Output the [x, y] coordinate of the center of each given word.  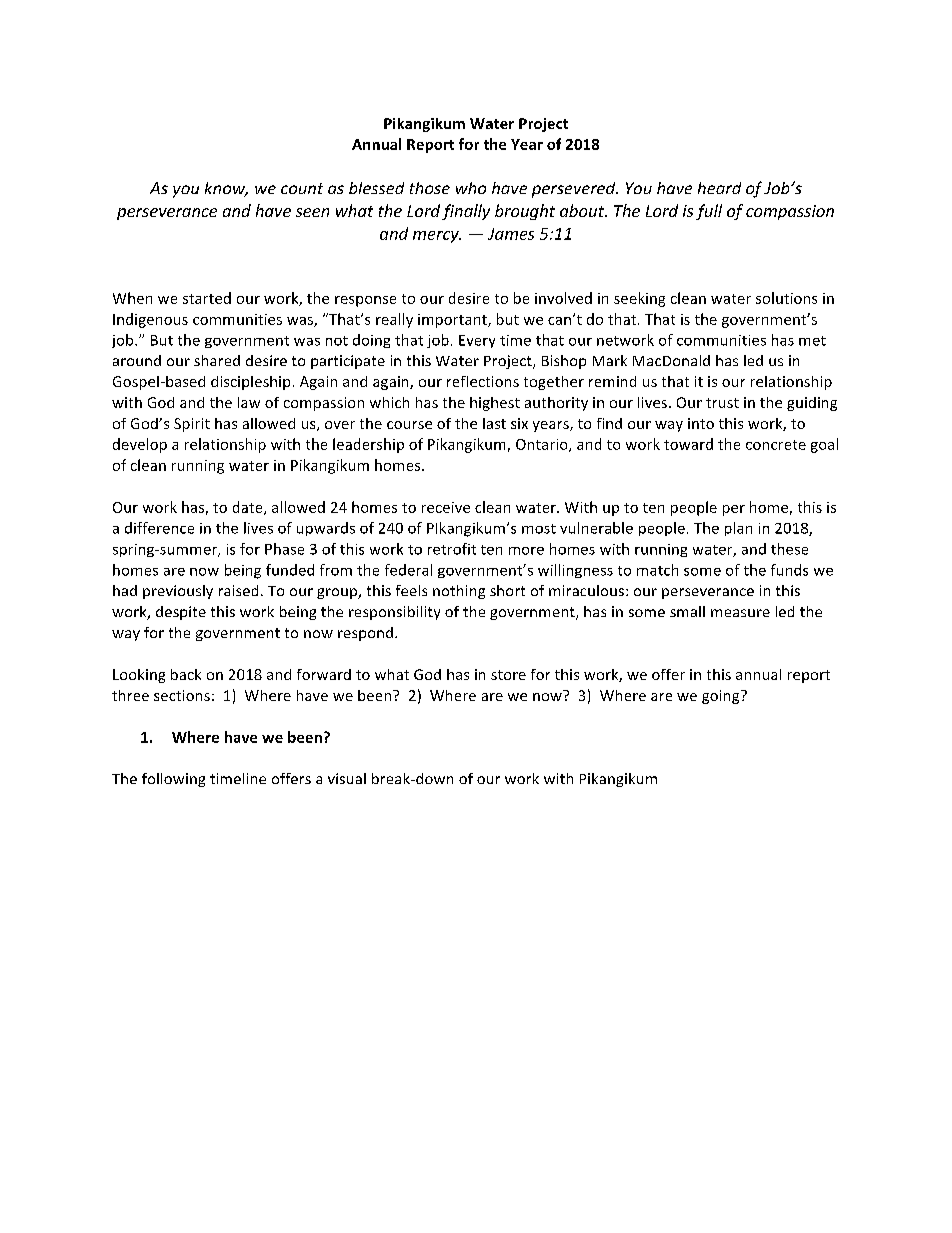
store [508, 675]
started [207, 298]
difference [159, 528]
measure [740, 613]
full [709, 212]
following [173, 780]
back [186, 674]
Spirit [192, 425]
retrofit [452, 549]
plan [738, 529]
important [453, 321]
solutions [786, 298]
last [494, 423]
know [226, 189]
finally [466, 212]
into [701, 423]
